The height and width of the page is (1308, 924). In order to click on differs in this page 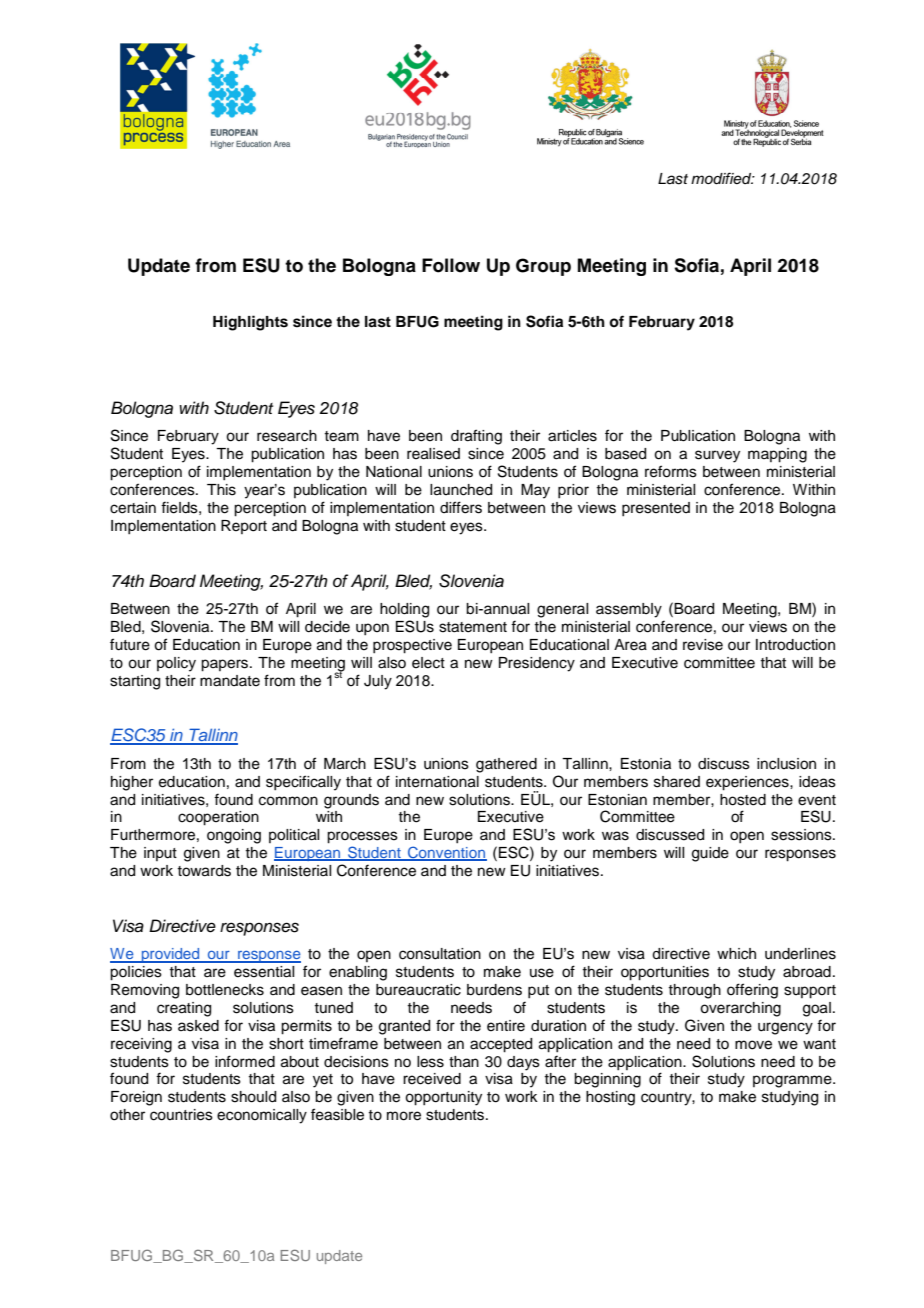, I will do `click(461, 507)`.
